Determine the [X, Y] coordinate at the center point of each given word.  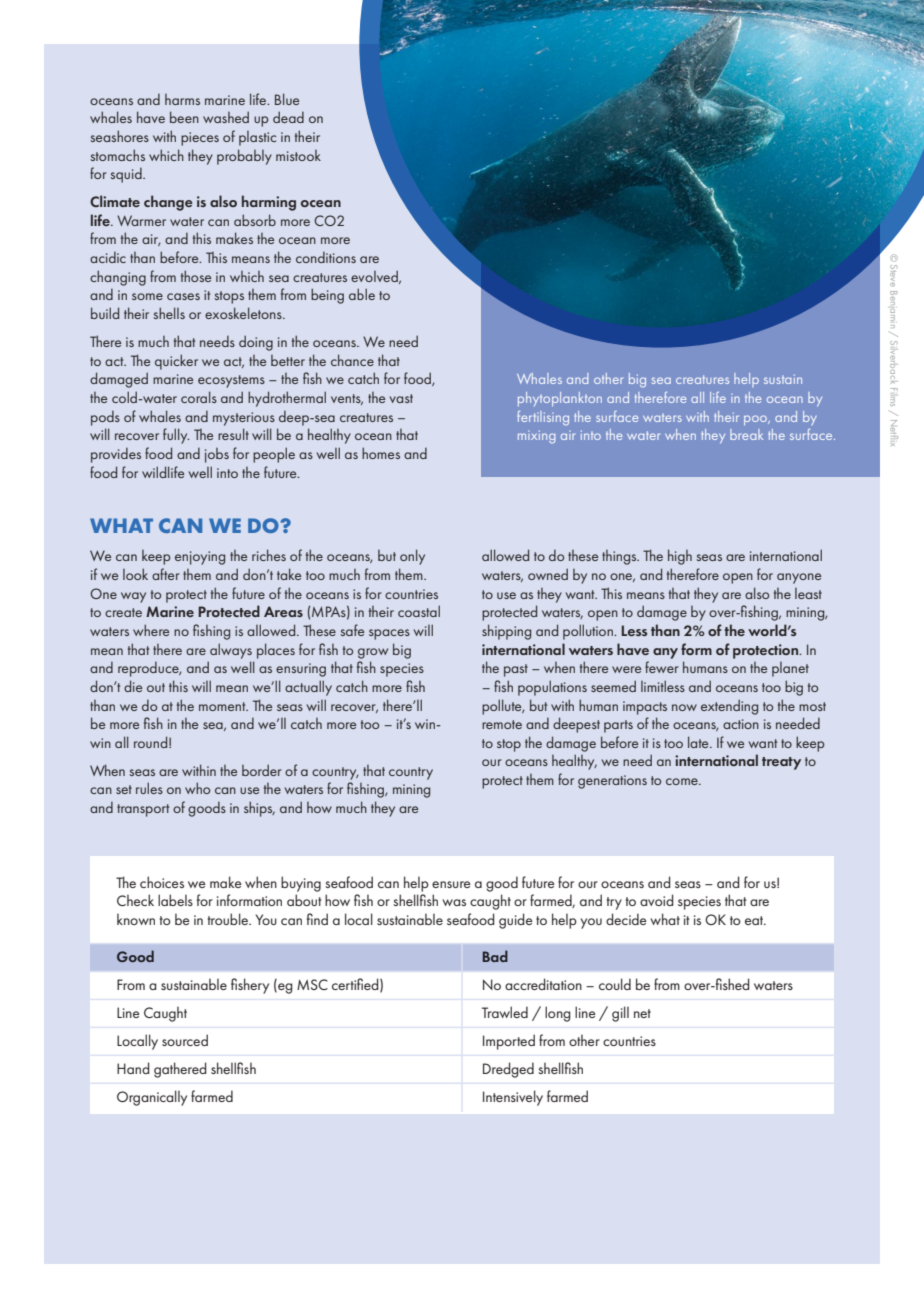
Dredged [508, 1070]
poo [757, 420]
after [166, 574]
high [680, 557]
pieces [200, 139]
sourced [185, 1040]
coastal [419, 611]
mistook [298, 155]
